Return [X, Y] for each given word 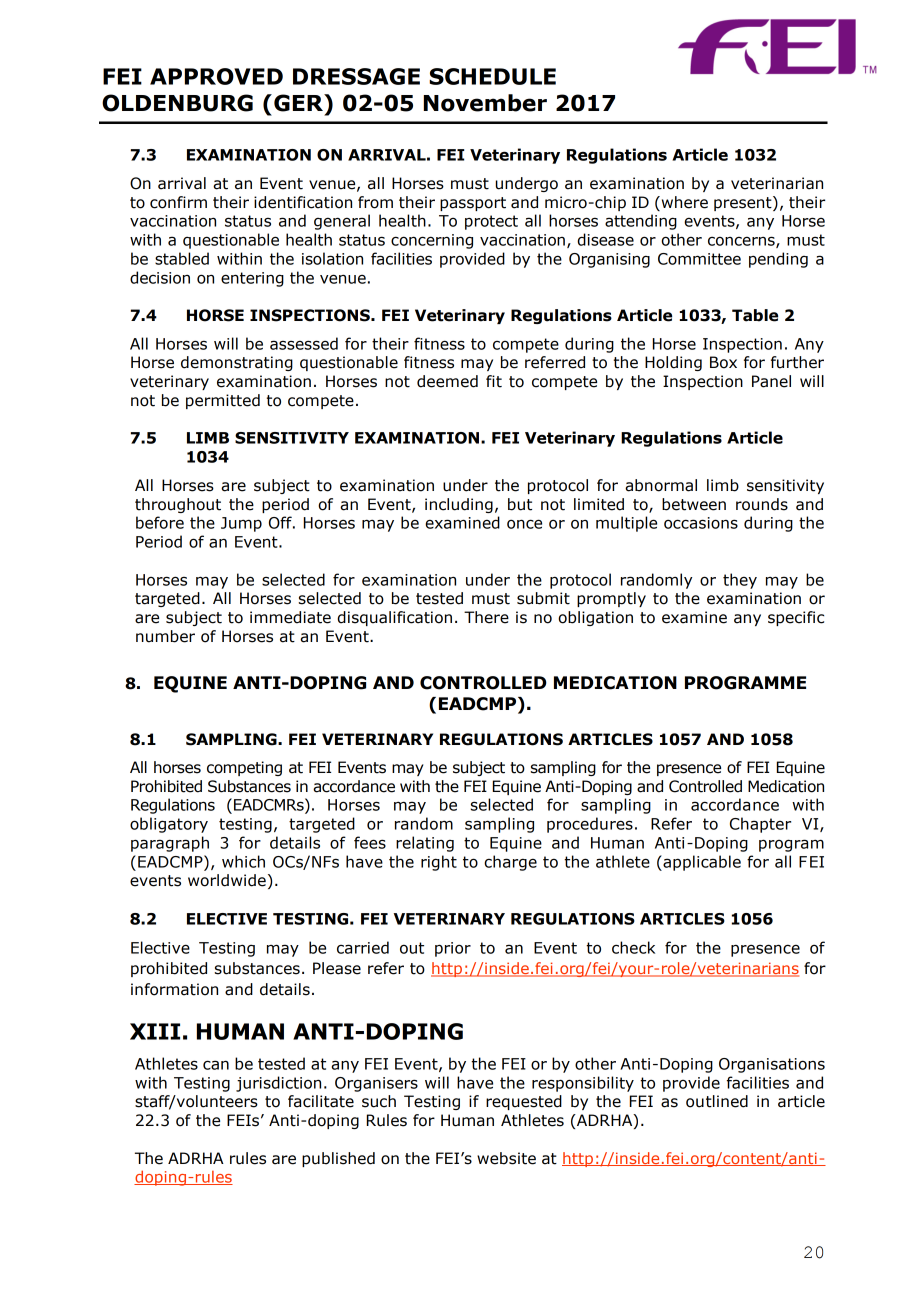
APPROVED [216, 76]
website [506, 1158]
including [459, 505]
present [744, 203]
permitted [223, 401]
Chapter [760, 825]
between [694, 504]
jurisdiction [278, 1084]
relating [425, 844]
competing [244, 768]
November [485, 103]
